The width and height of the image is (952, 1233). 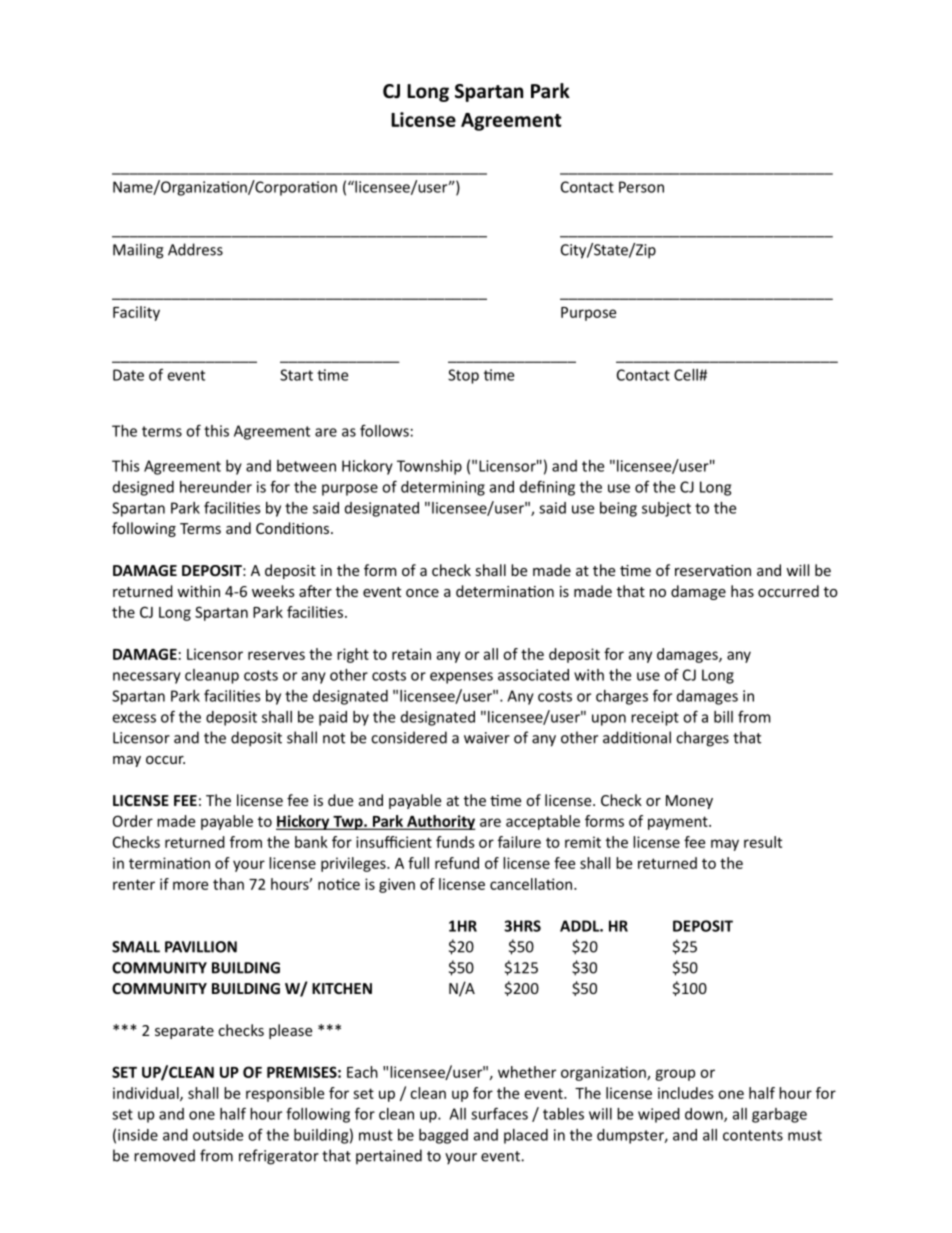 What do you see at coordinates (463, 376) in the image?
I see `Stop` at bounding box center [463, 376].
